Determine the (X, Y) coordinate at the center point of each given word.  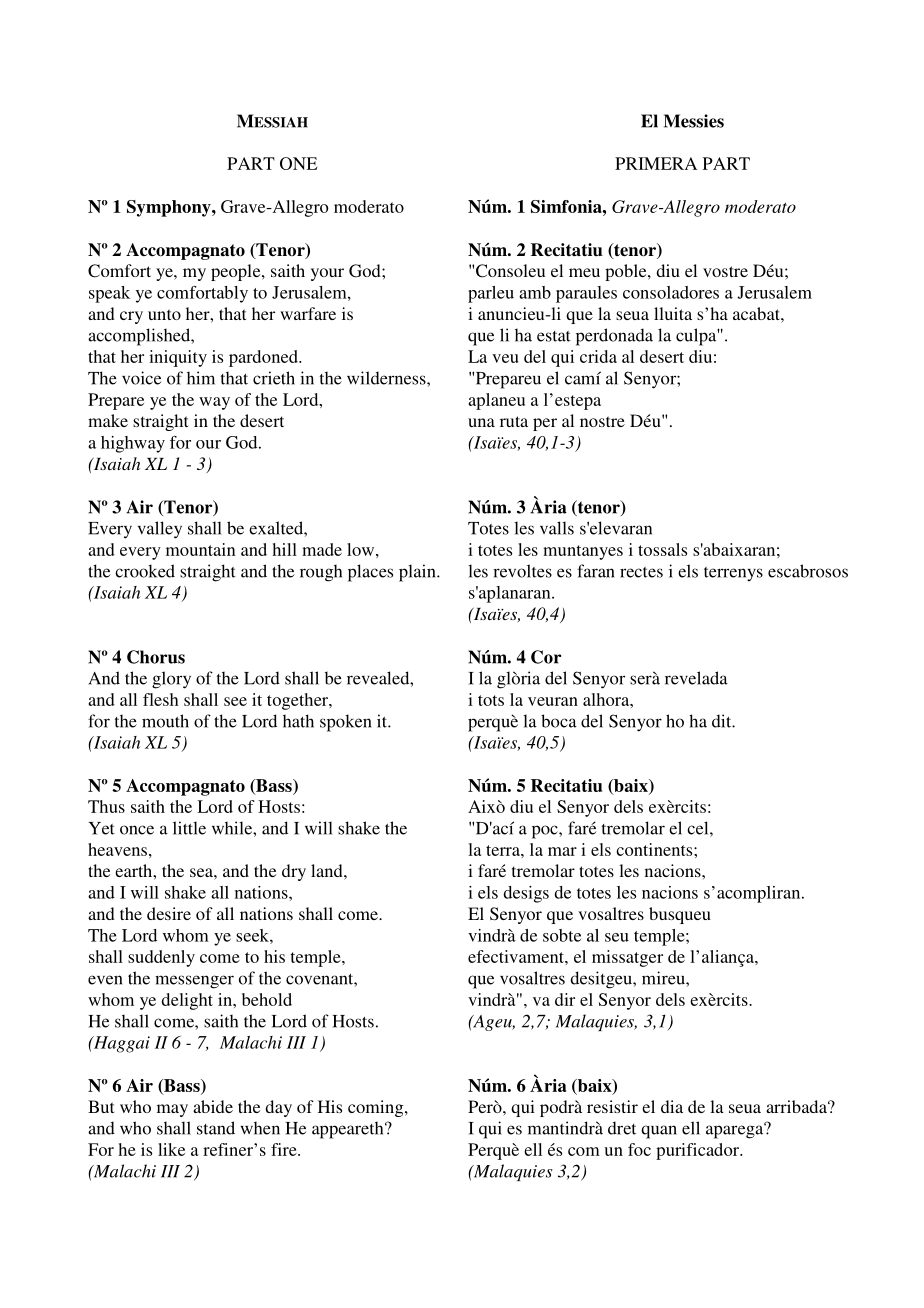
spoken (346, 723)
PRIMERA (656, 163)
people (237, 272)
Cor (546, 657)
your (327, 274)
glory (171, 680)
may (172, 1110)
